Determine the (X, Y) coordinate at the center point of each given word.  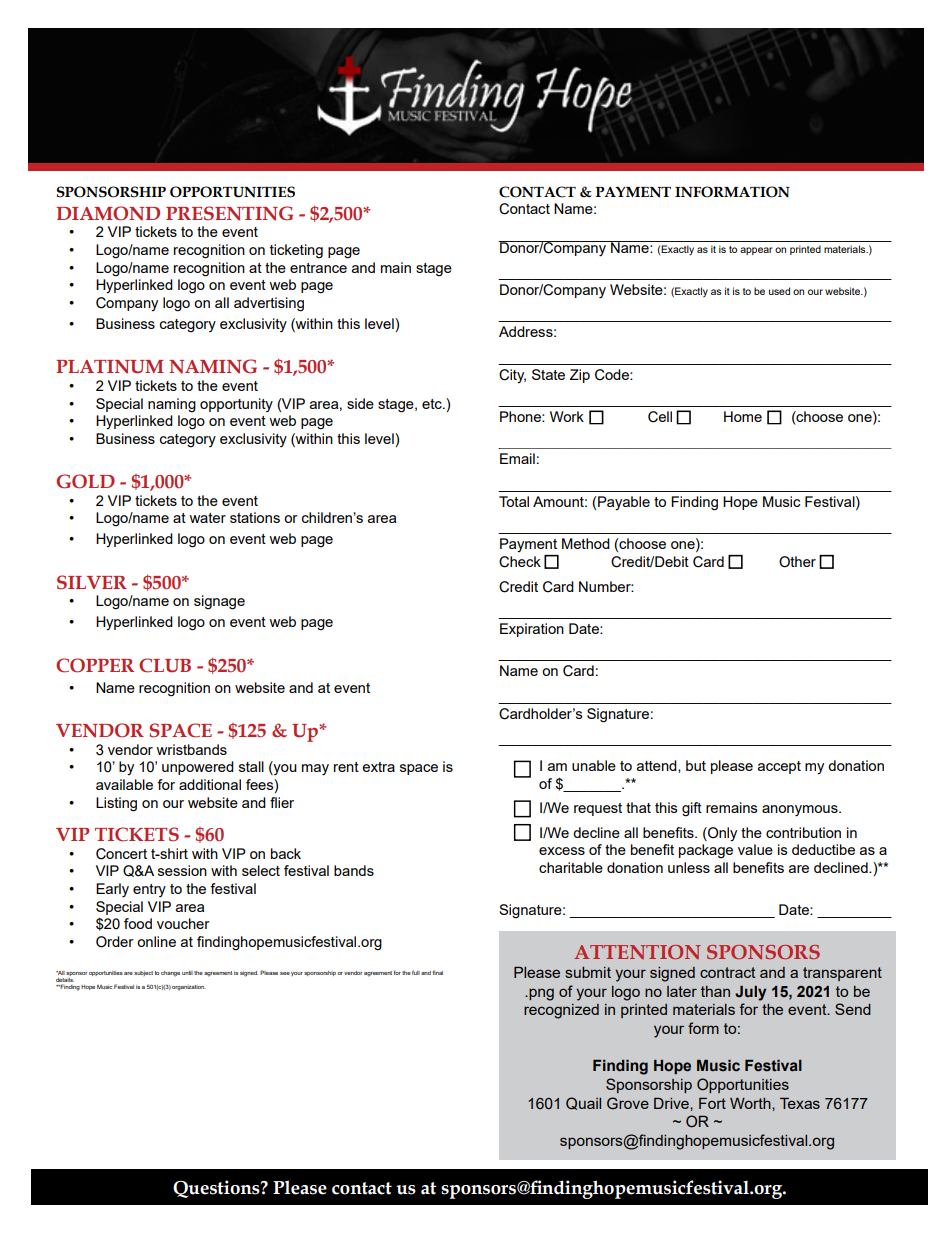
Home (743, 416)
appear (756, 251)
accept (779, 767)
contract (727, 972)
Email (517, 458)
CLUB (165, 665)
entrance (318, 268)
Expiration (532, 630)
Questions (217, 1189)
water (207, 518)
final (438, 972)
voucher (183, 923)
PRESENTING (229, 213)
